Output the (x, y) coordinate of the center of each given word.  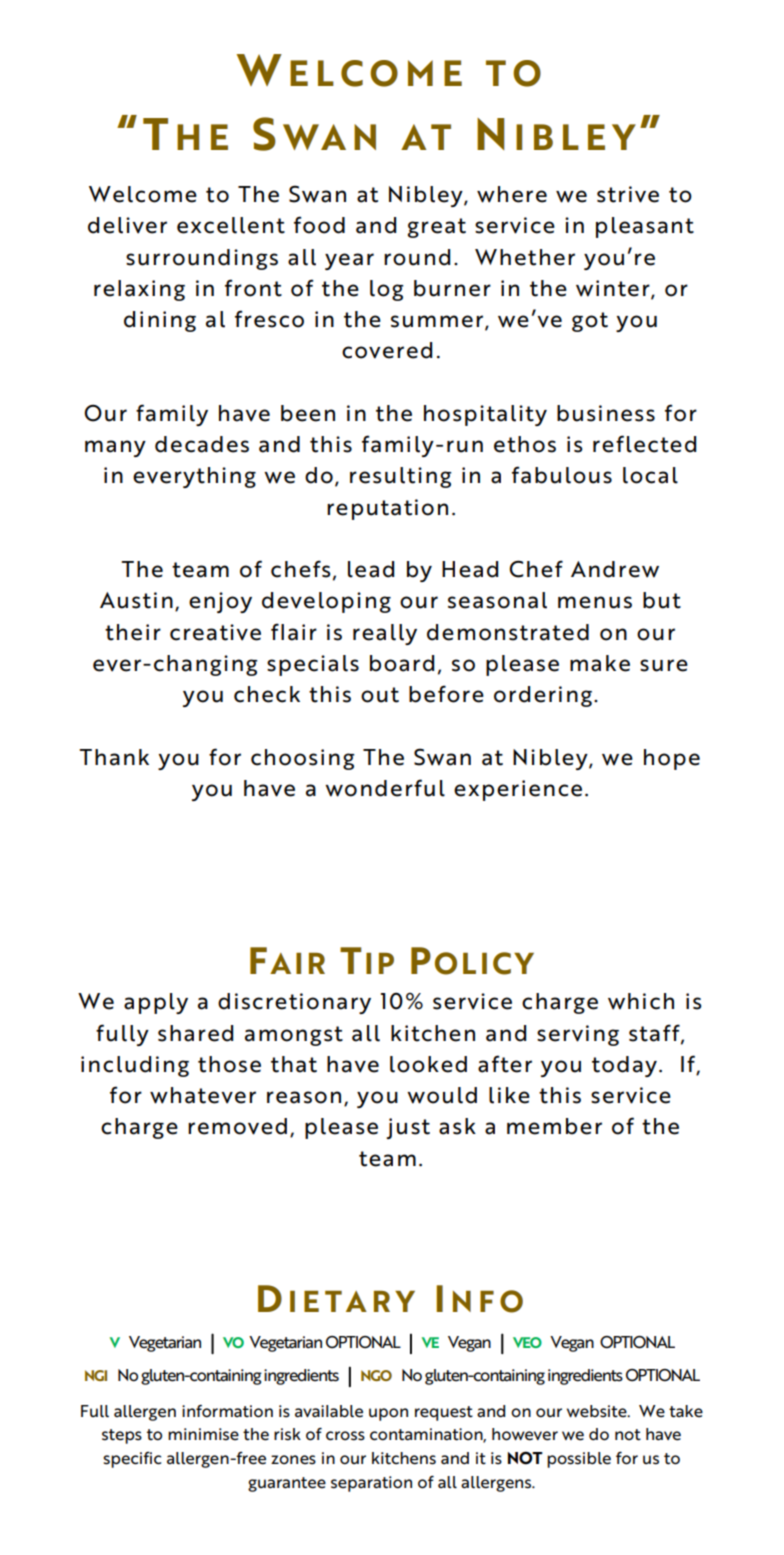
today (624, 1066)
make (600, 663)
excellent (231, 225)
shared (195, 1033)
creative (215, 632)
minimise (203, 1434)
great (437, 228)
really (385, 634)
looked (428, 1064)
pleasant (645, 227)
